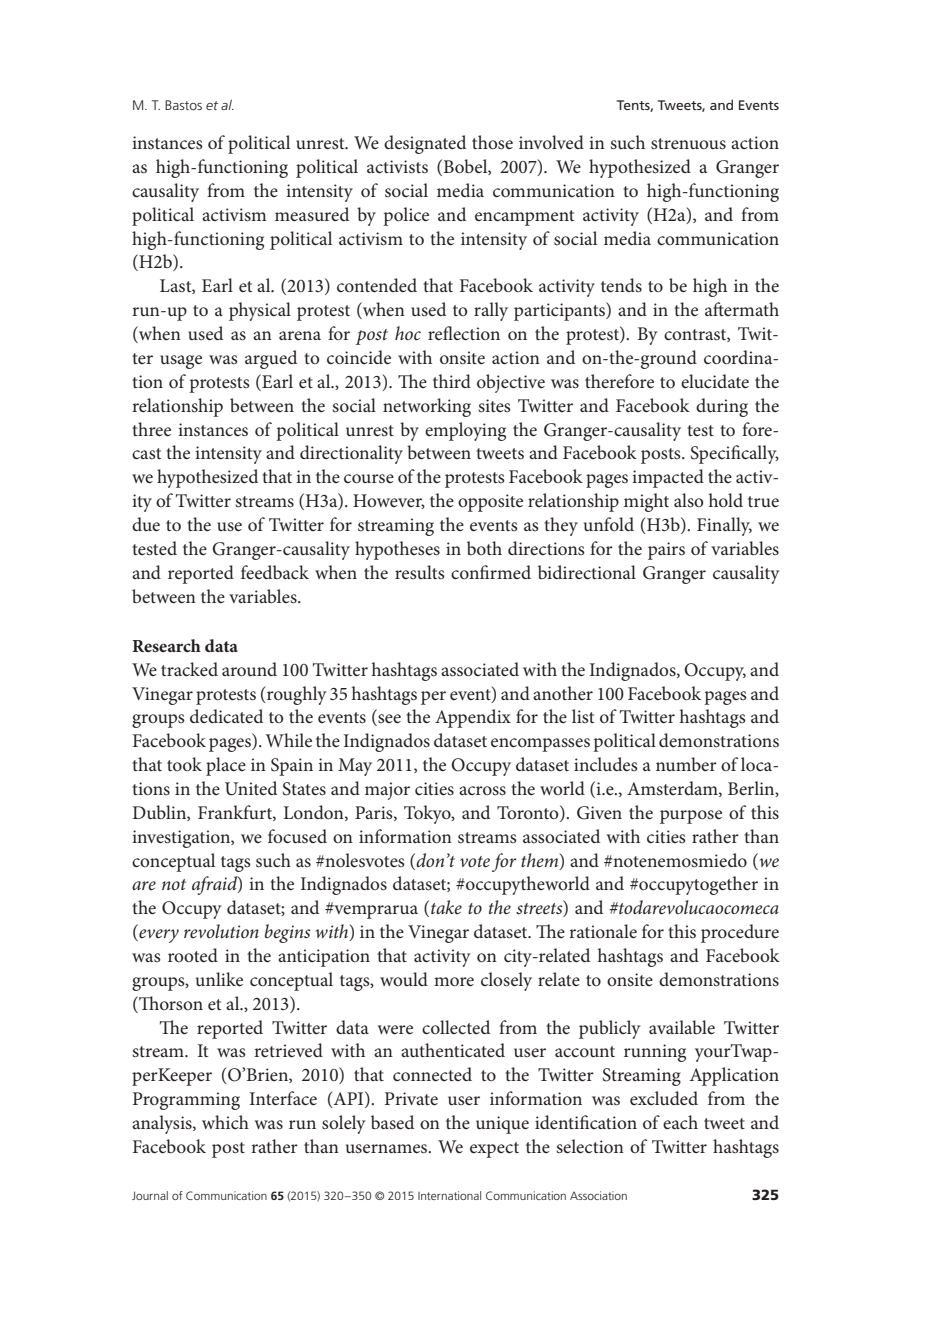  I want to click on which, so click(225, 1122).
